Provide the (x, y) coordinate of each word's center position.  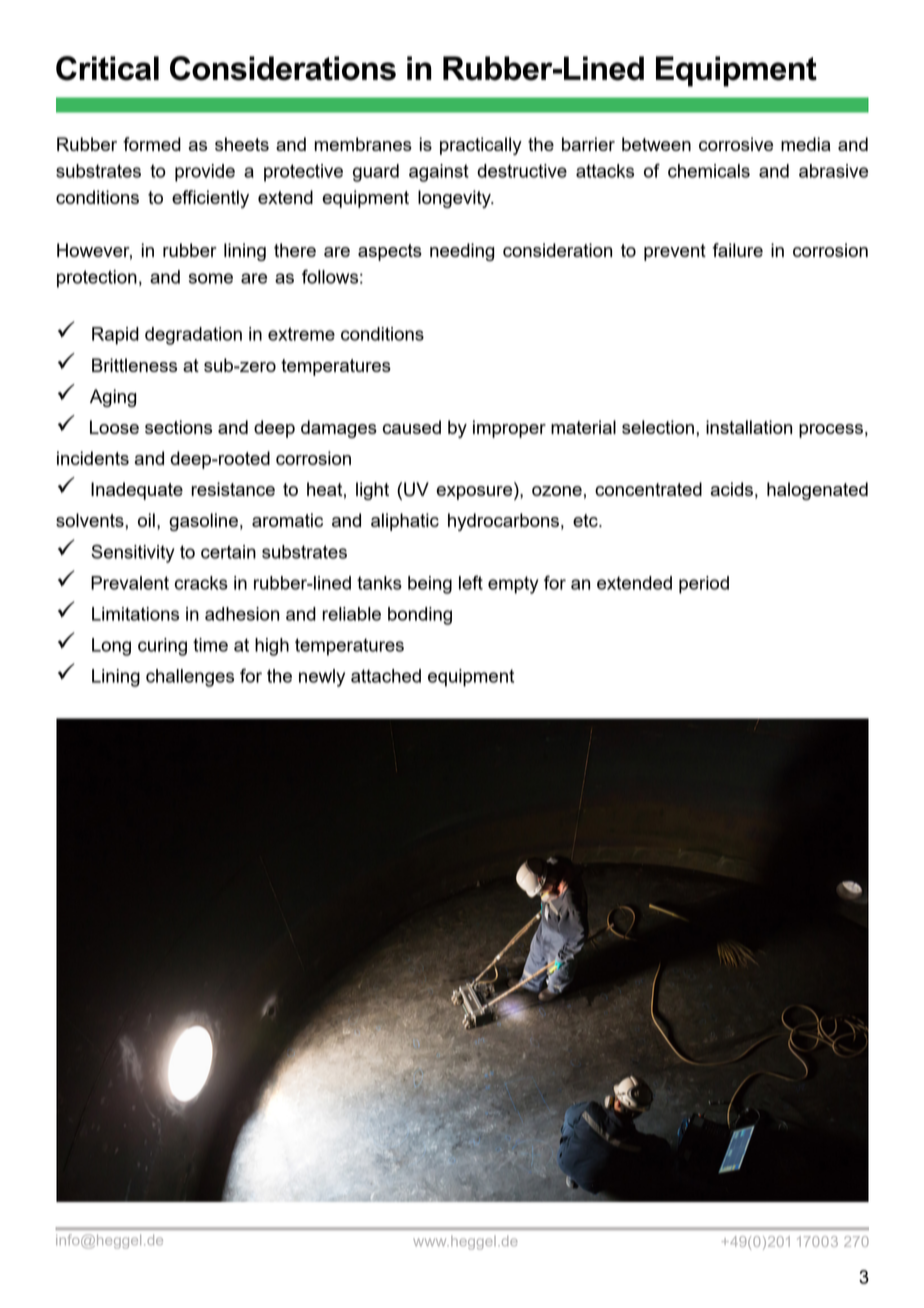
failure (737, 250)
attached (386, 676)
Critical (107, 68)
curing (162, 647)
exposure (475, 493)
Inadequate (137, 491)
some (211, 278)
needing (462, 252)
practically (481, 146)
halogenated (817, 491)
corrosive (736, 144)
